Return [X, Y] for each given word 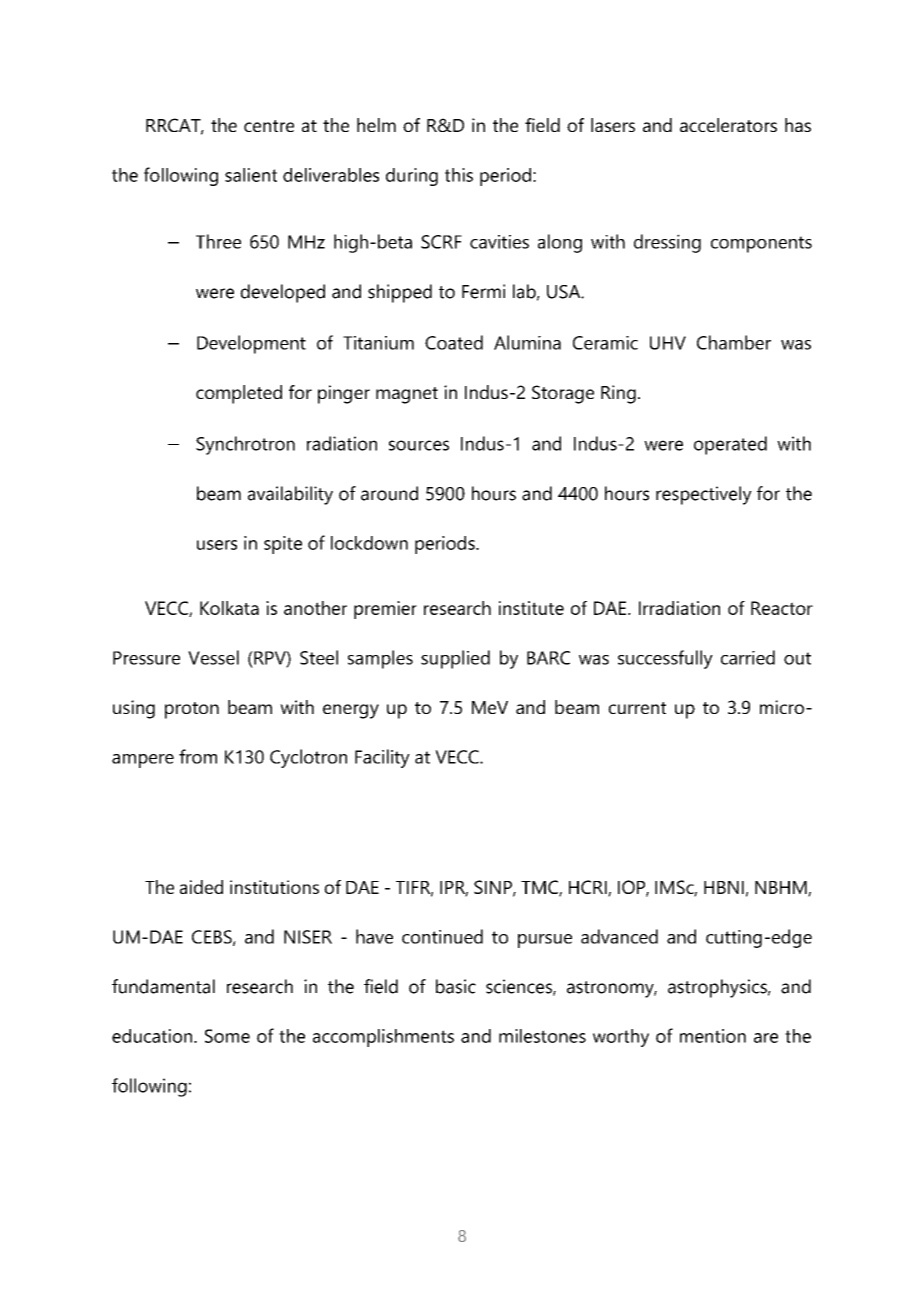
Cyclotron [308, 758]
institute [531, 608]
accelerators [728, 125]
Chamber [734, 342]
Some [227, 1036]
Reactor [782, 608]
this [459, 175]
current [637, 708]
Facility [382, 758]
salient [251, 175]
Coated [454, 342]
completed [239, 394]
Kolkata [229, 608]
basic [456, 986]
